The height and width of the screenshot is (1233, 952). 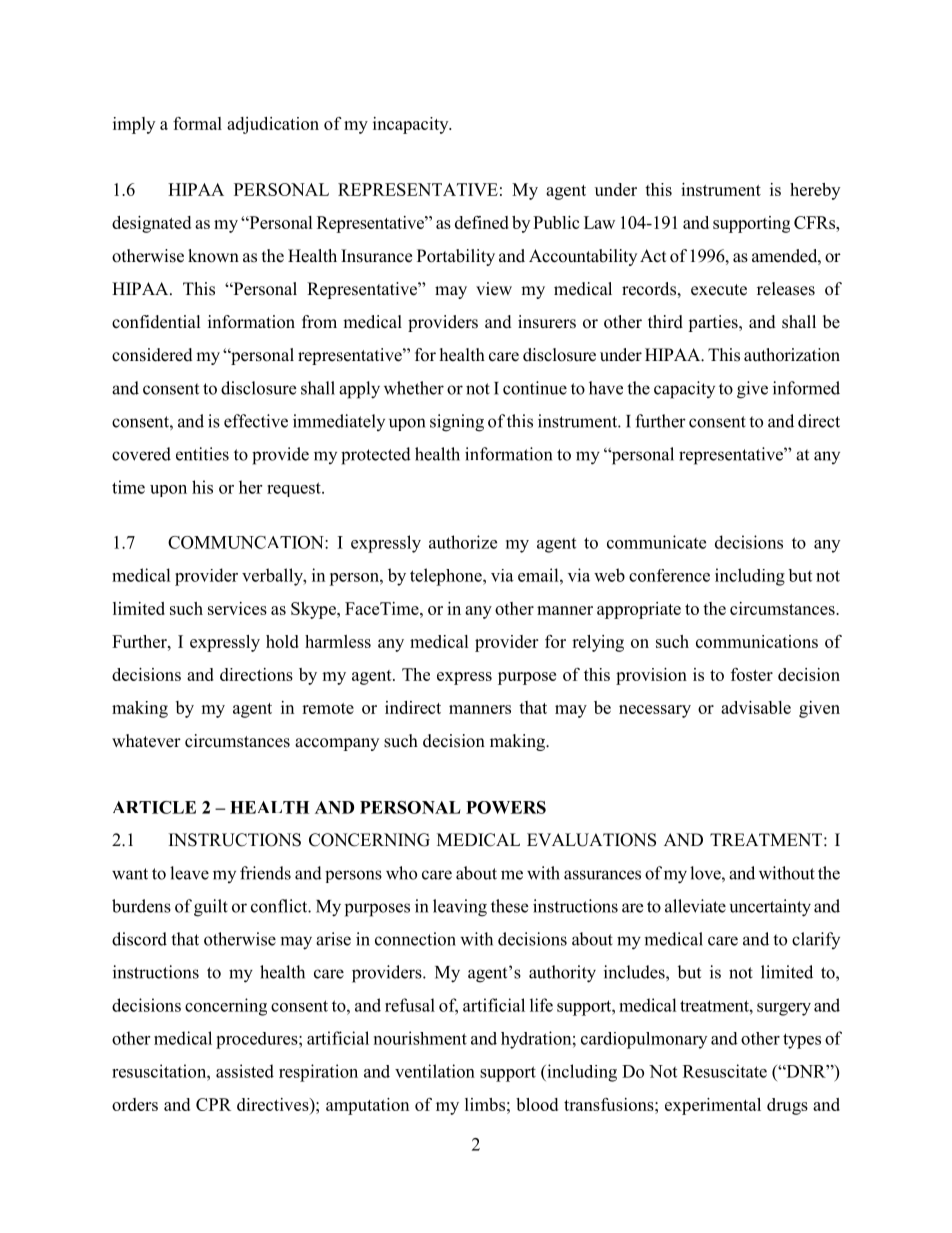 I want to click on defined, so click(x=482, y=222).
